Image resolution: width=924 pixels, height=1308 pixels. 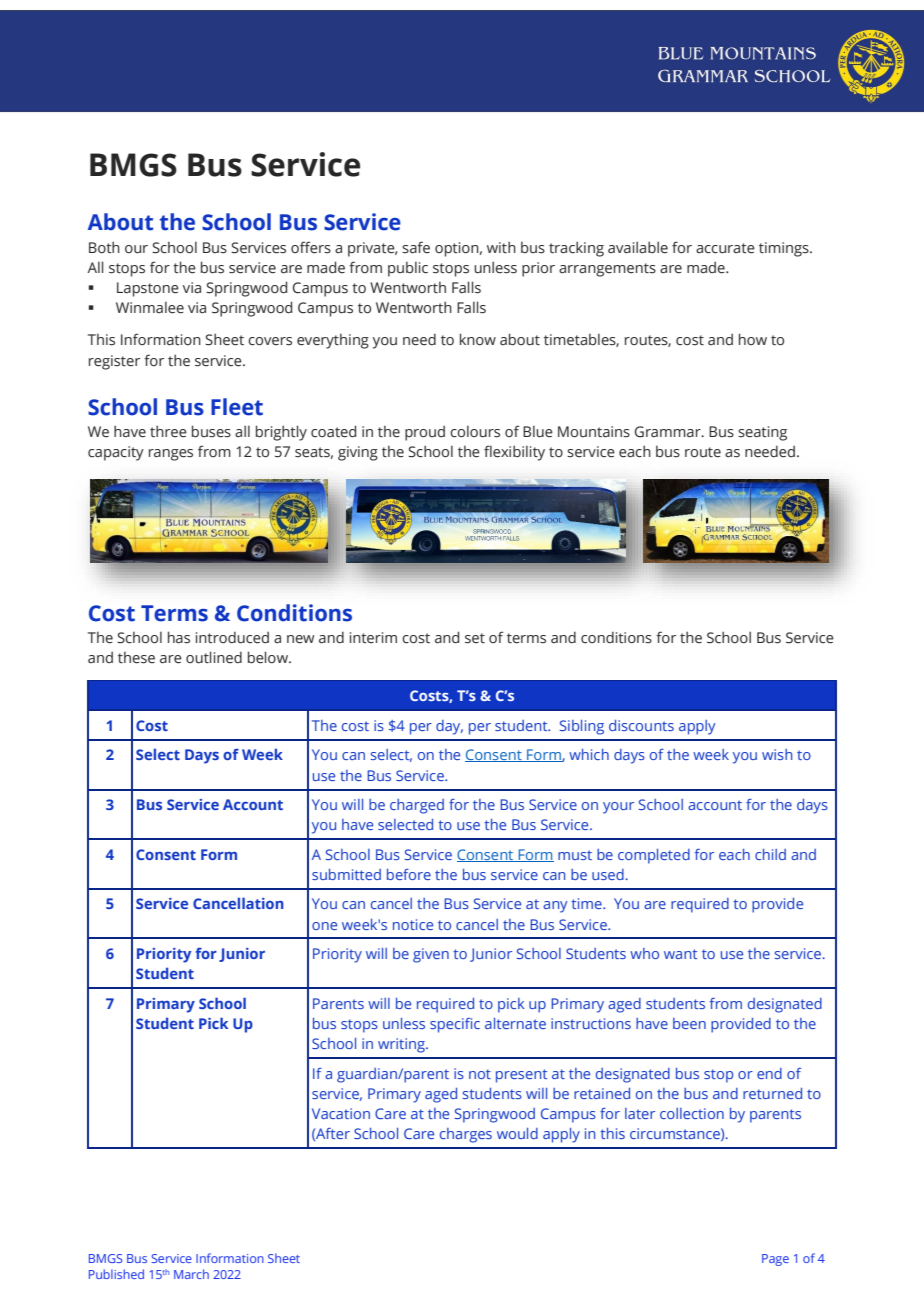 What do you see at coordinates (455, 1025) in the image?
I see `specific` at bounding box center [455, 1025].
